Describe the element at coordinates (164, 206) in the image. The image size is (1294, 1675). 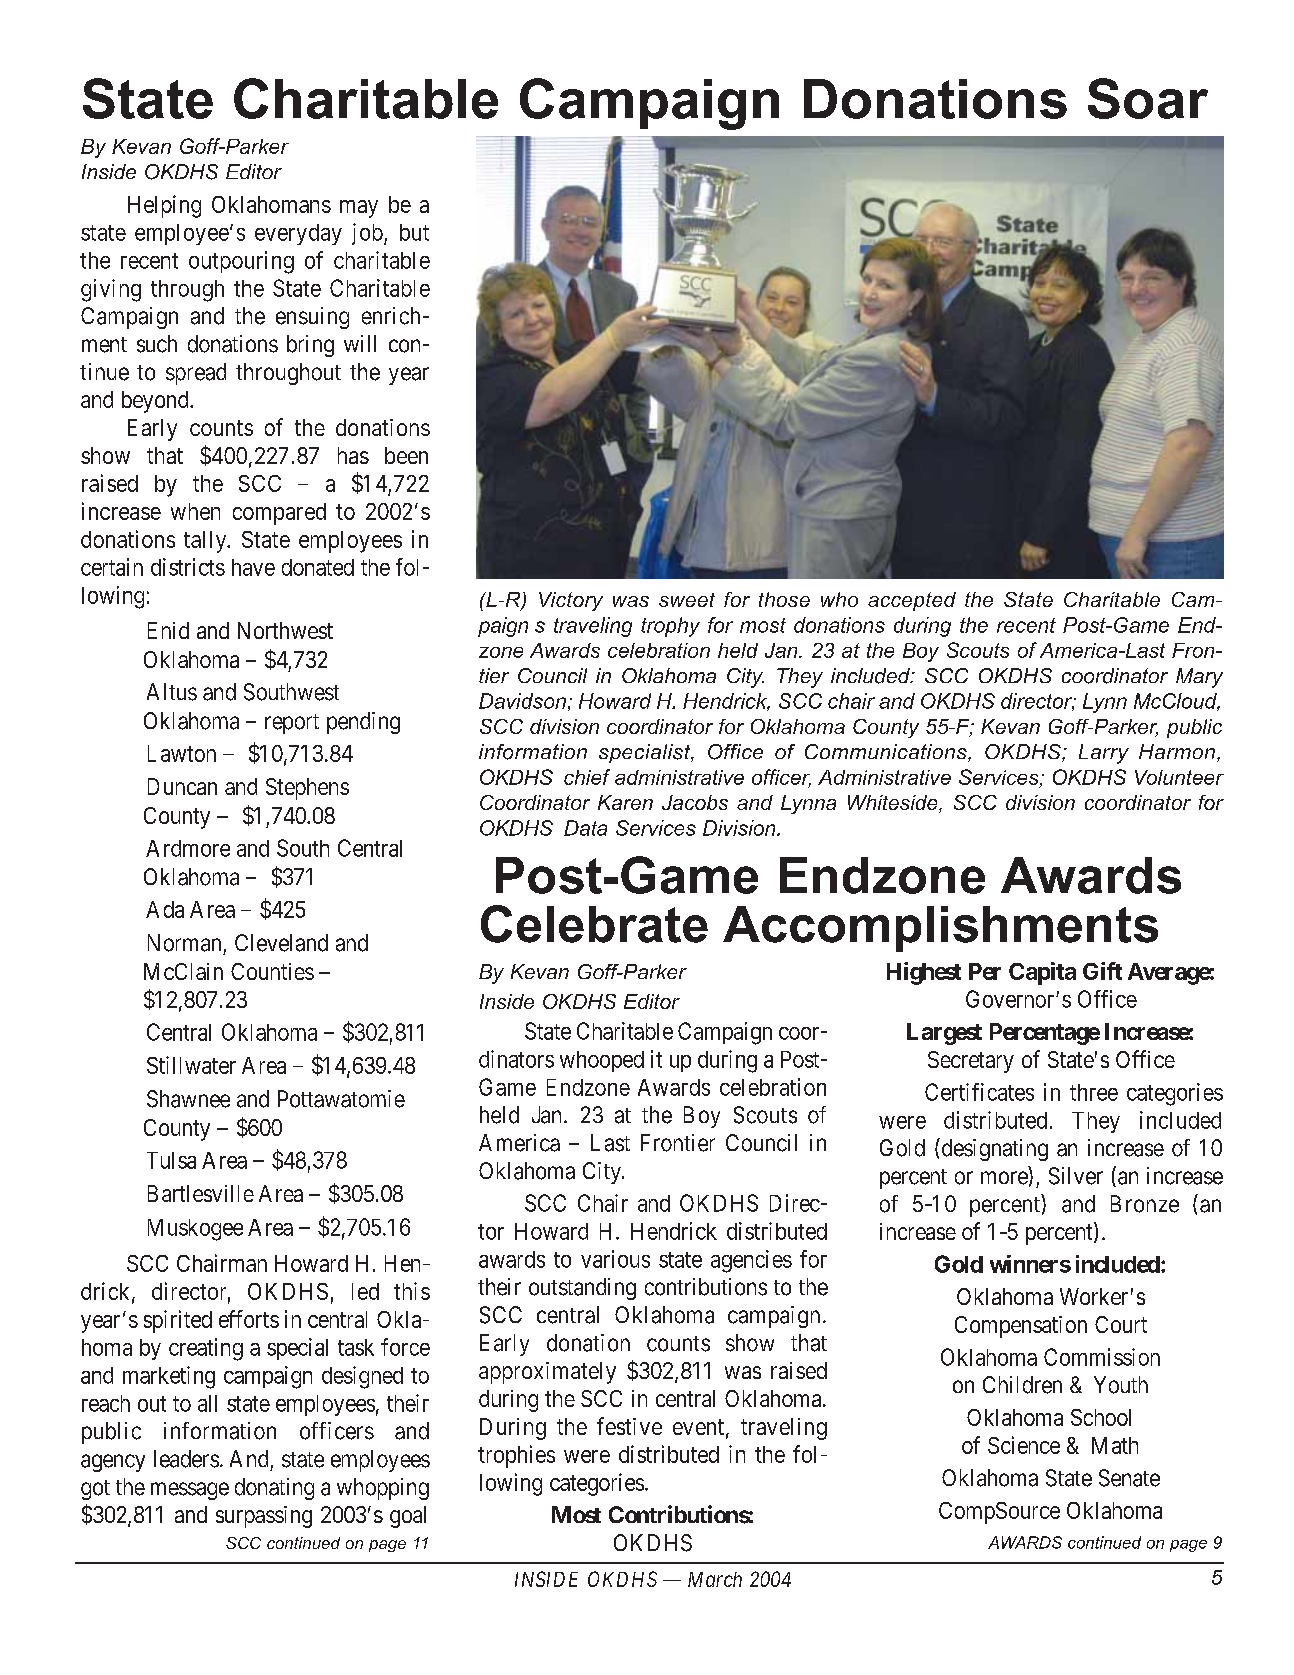
I see `Helping` at that location.
